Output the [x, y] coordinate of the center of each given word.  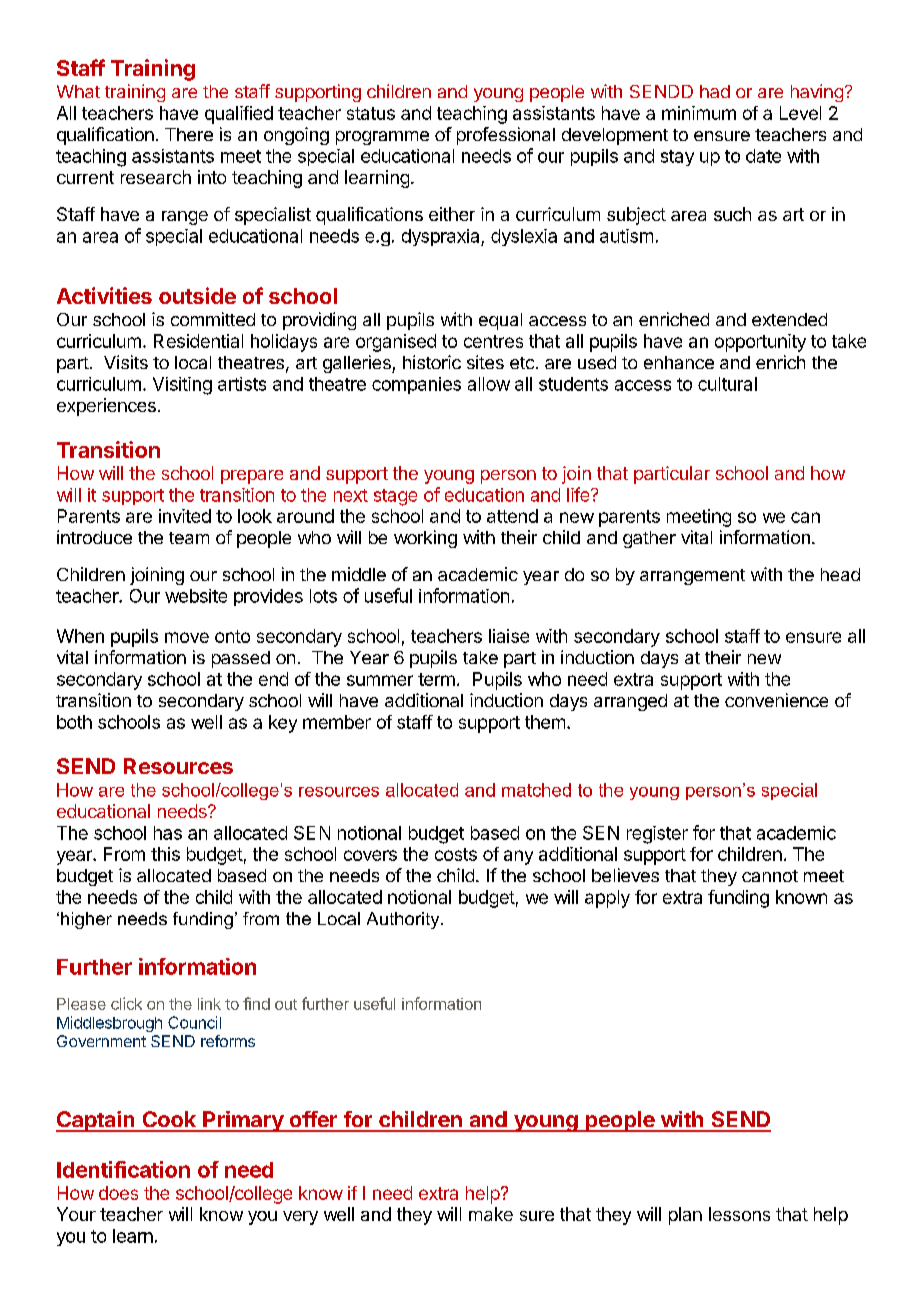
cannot [770, 876]
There [189, 134]
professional [506, 136]
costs [456, 854]
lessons [739, 1214]
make [491, 1214]
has [168, 833]
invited [185, 516]
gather [649, 539]
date [763, 156]
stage [395, 497]
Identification [123, 1169]
